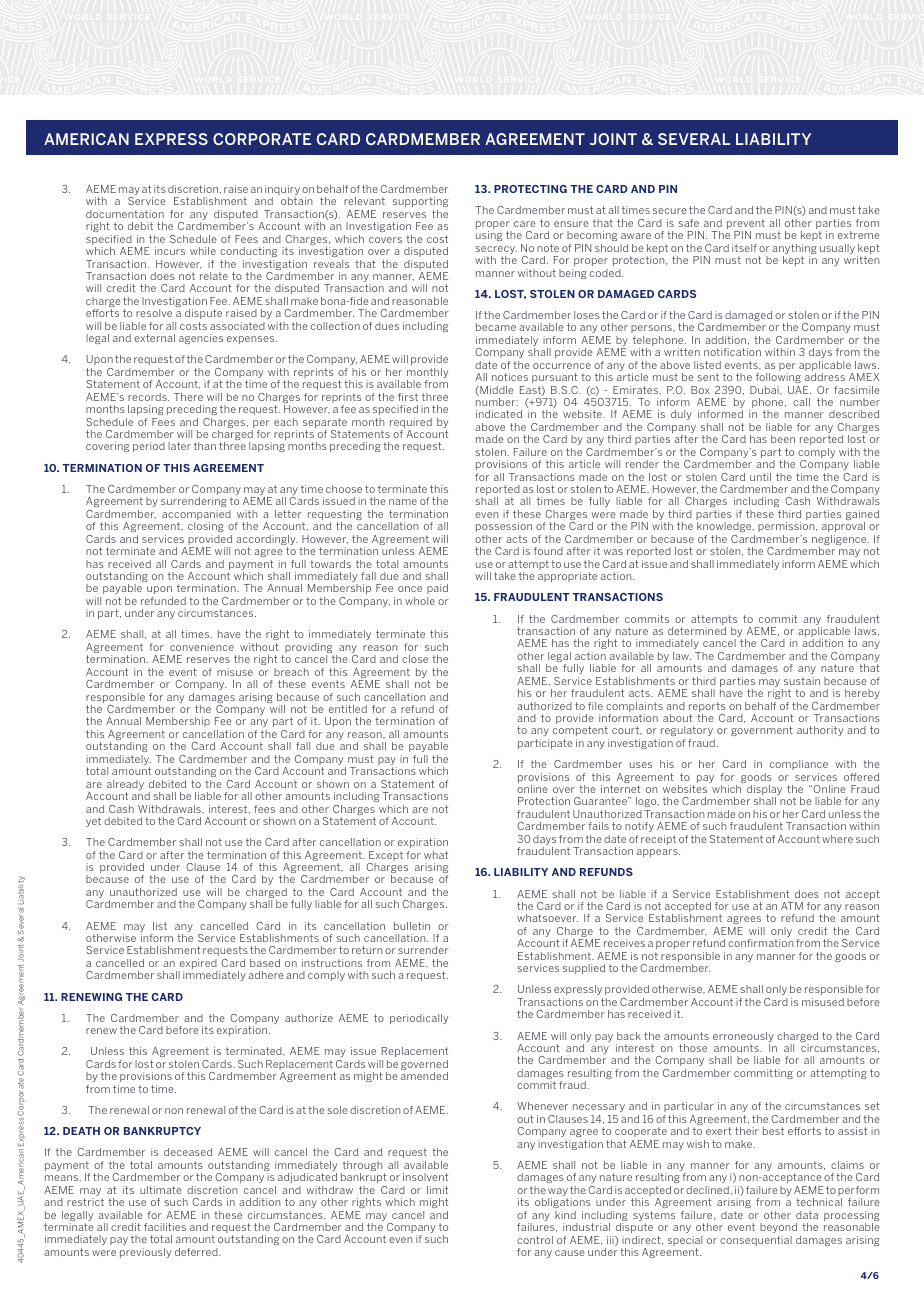 The width and height of the screenshot is (924, 1308). What do you see at coordinates (165, 1227) in the screenshot?
I see `facilities` at bounding box center [165, 1227].
